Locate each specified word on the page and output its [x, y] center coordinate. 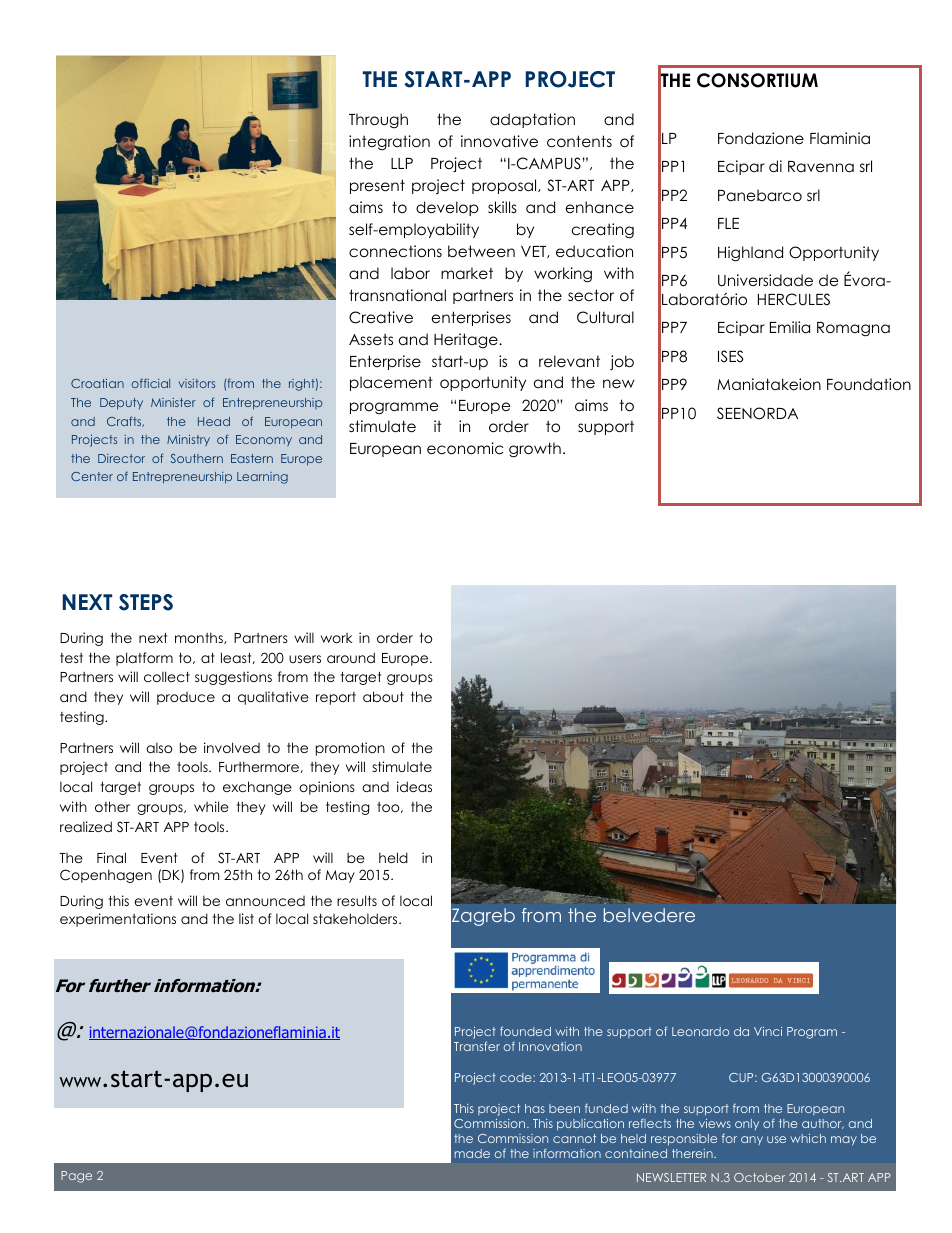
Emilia [790, 327]
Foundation [869, 384]
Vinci [768, 1031]
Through [378, 120]
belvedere [649, 915]
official [150, 383]
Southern [196, 458]
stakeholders [356, 918]
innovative [499, 141]
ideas [414, 786]
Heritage [467, 341]
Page [76, 1177]
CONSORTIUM [757, 80]
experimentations [118, 920]
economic [465, 448]
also [159, 748]
